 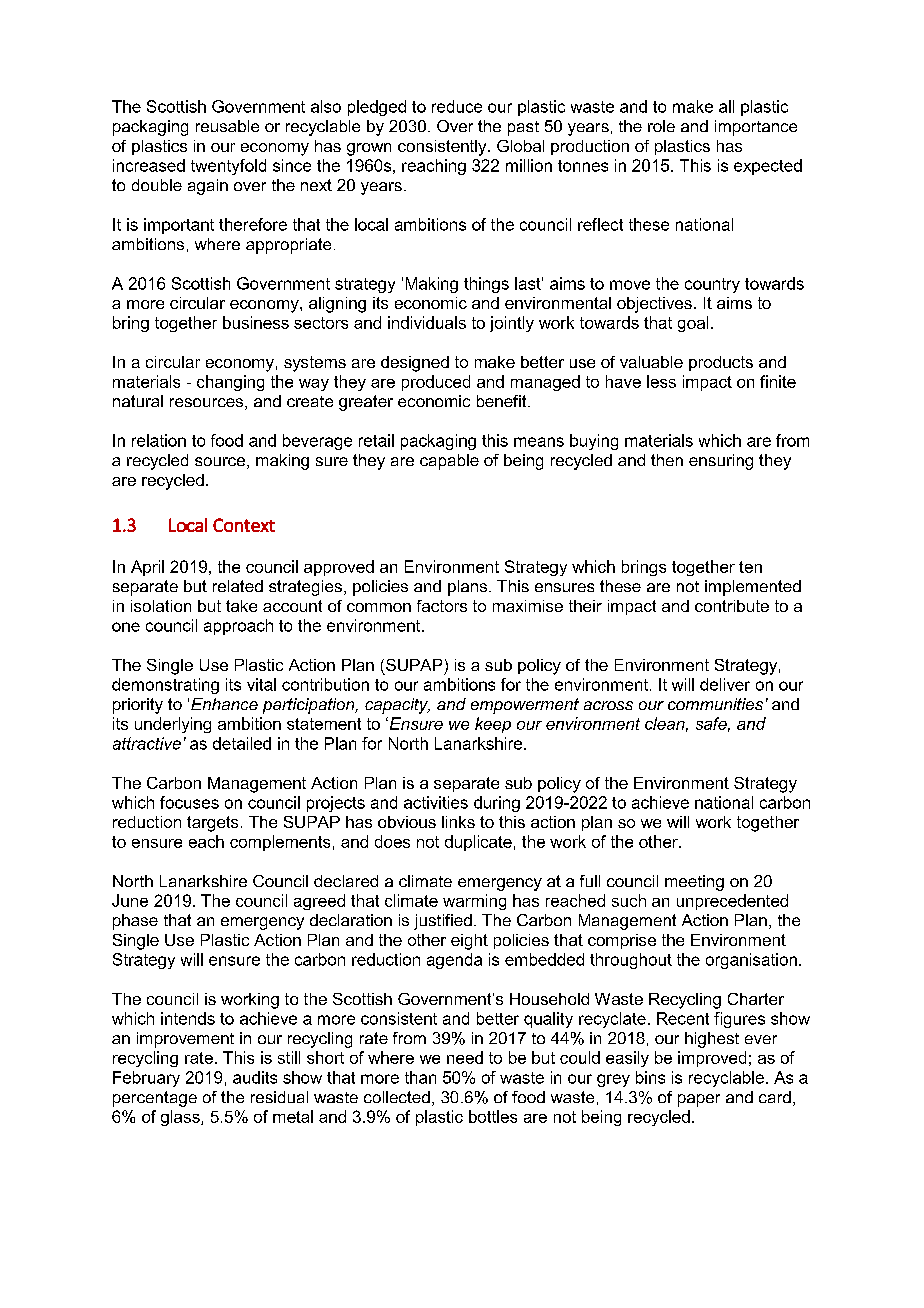 I want to click on ensuring, so click(x=721, y=462).
